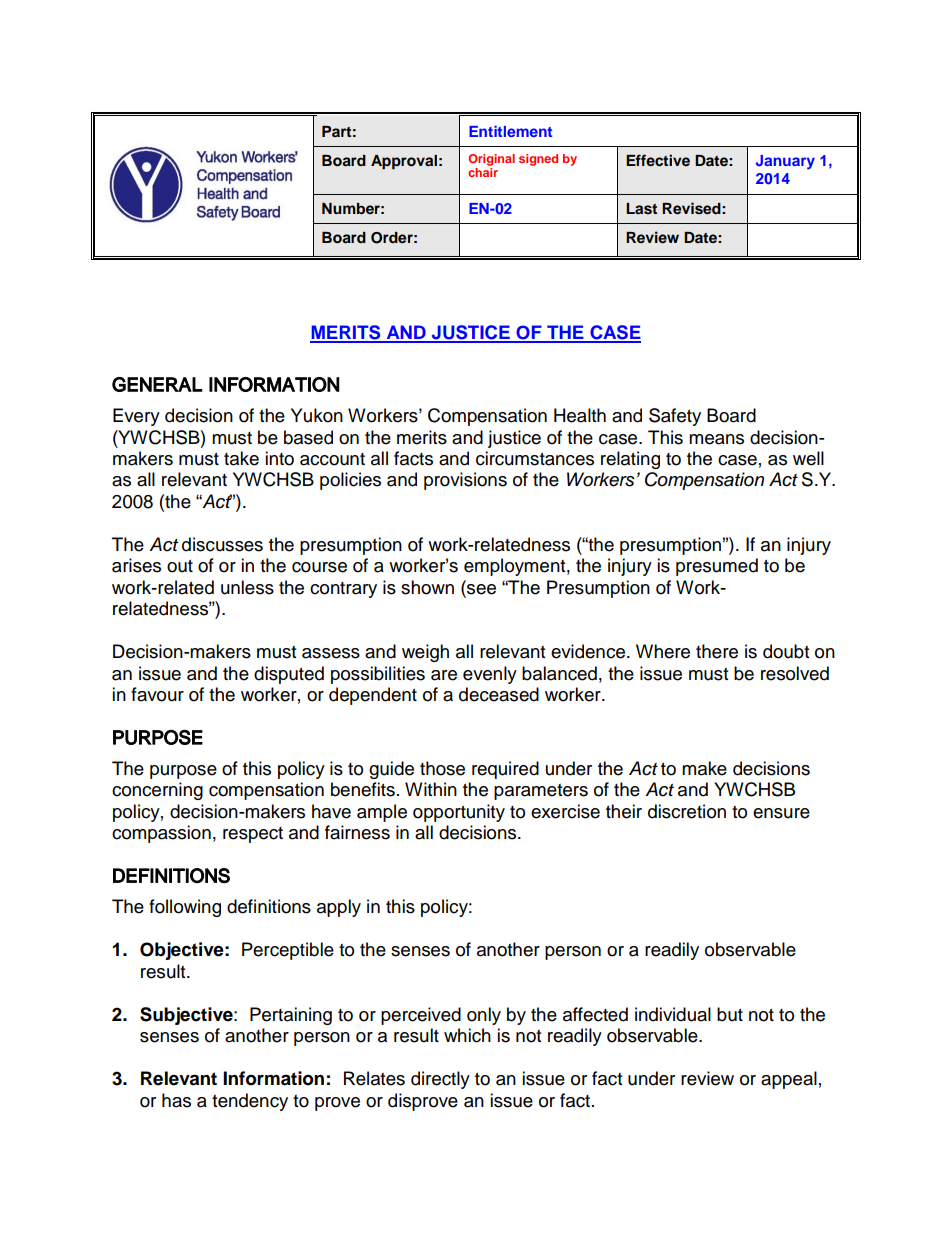 Image resolution: width=952 pixels, height=1233 pixels. I want to click on Approval, so click(404, 162).
